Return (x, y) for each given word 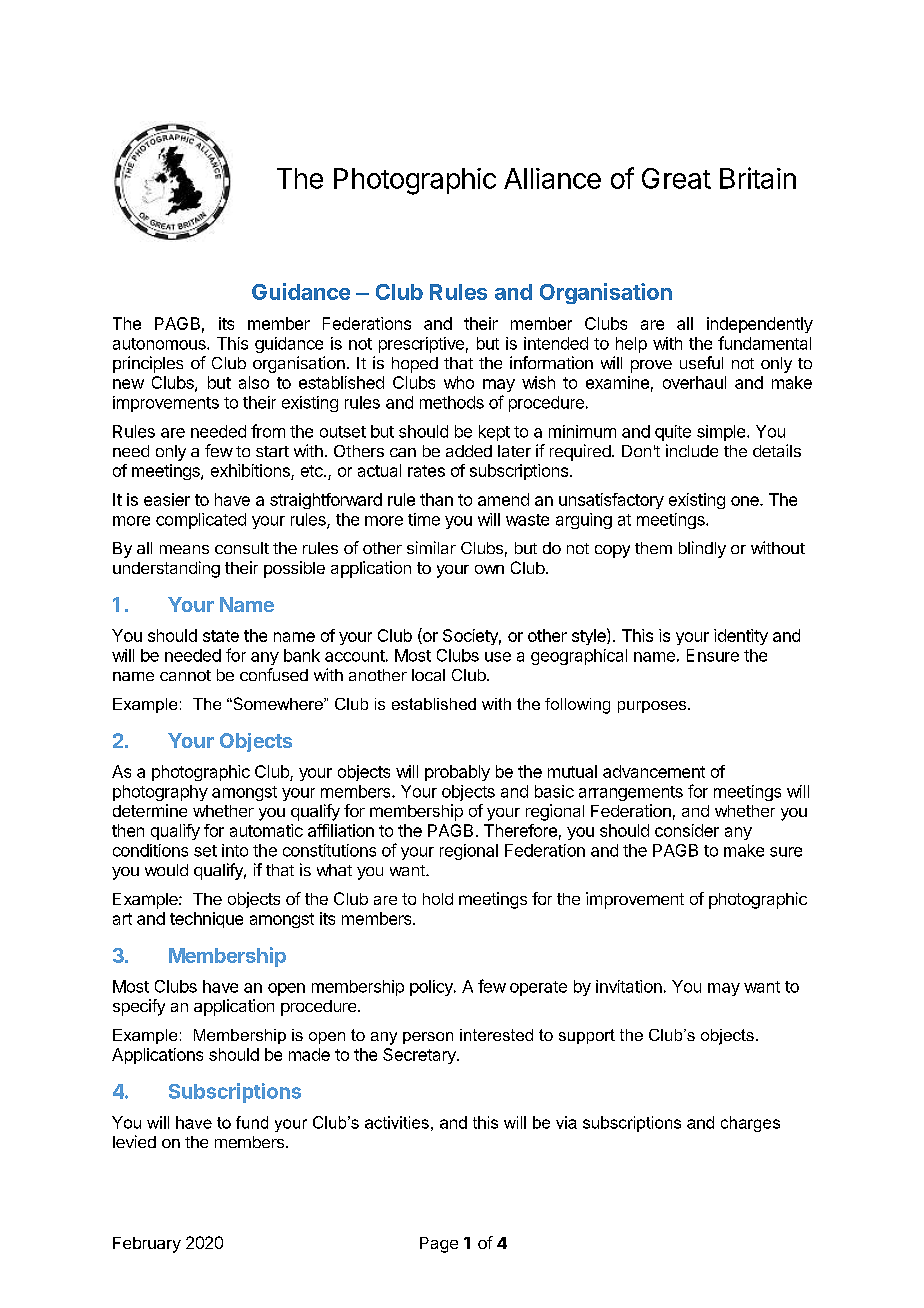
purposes (653, 707)
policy (432, 988)
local (428, 675)
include (692, 450)
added (469, 451)
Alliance (552, 178)
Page (439, 1245)
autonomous (160, 344)
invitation (629, 986)
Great (676, 178)
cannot (185, 675)
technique (206, 920)
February (147, 1245)
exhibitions (250, 470)
